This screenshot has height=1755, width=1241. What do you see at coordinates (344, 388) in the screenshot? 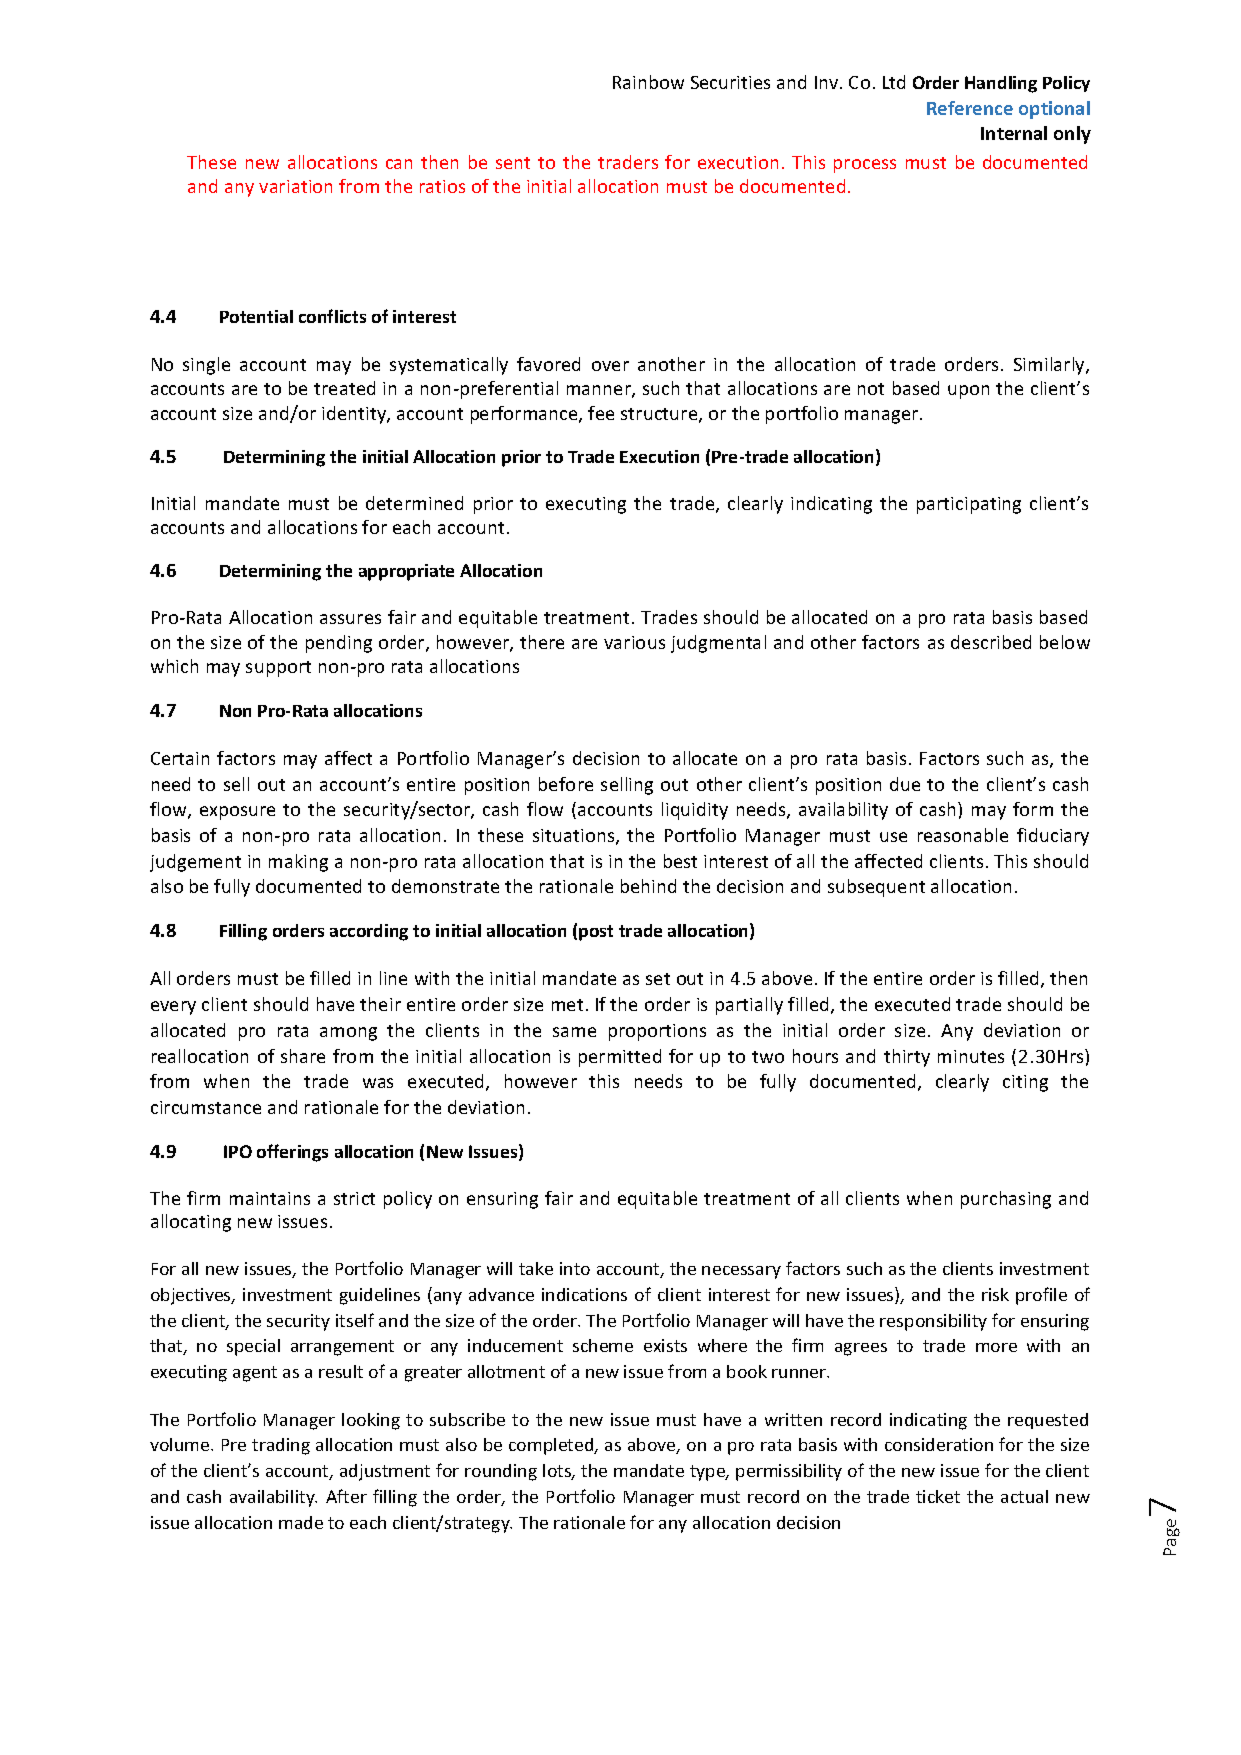
I see `treated` at bounding box center [344, 388].
